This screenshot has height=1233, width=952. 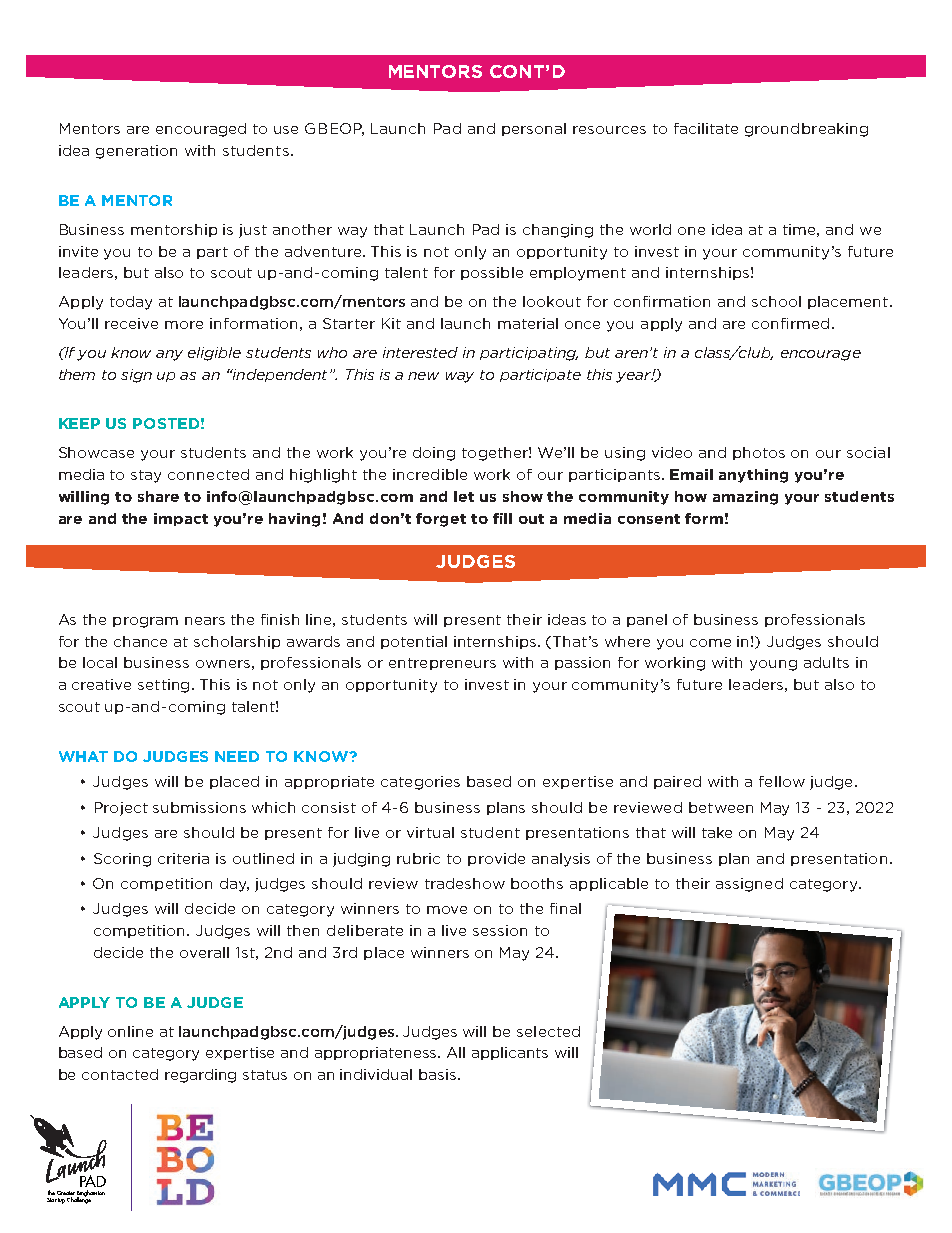 I want to click on setting, so click(x=165, y=686).
